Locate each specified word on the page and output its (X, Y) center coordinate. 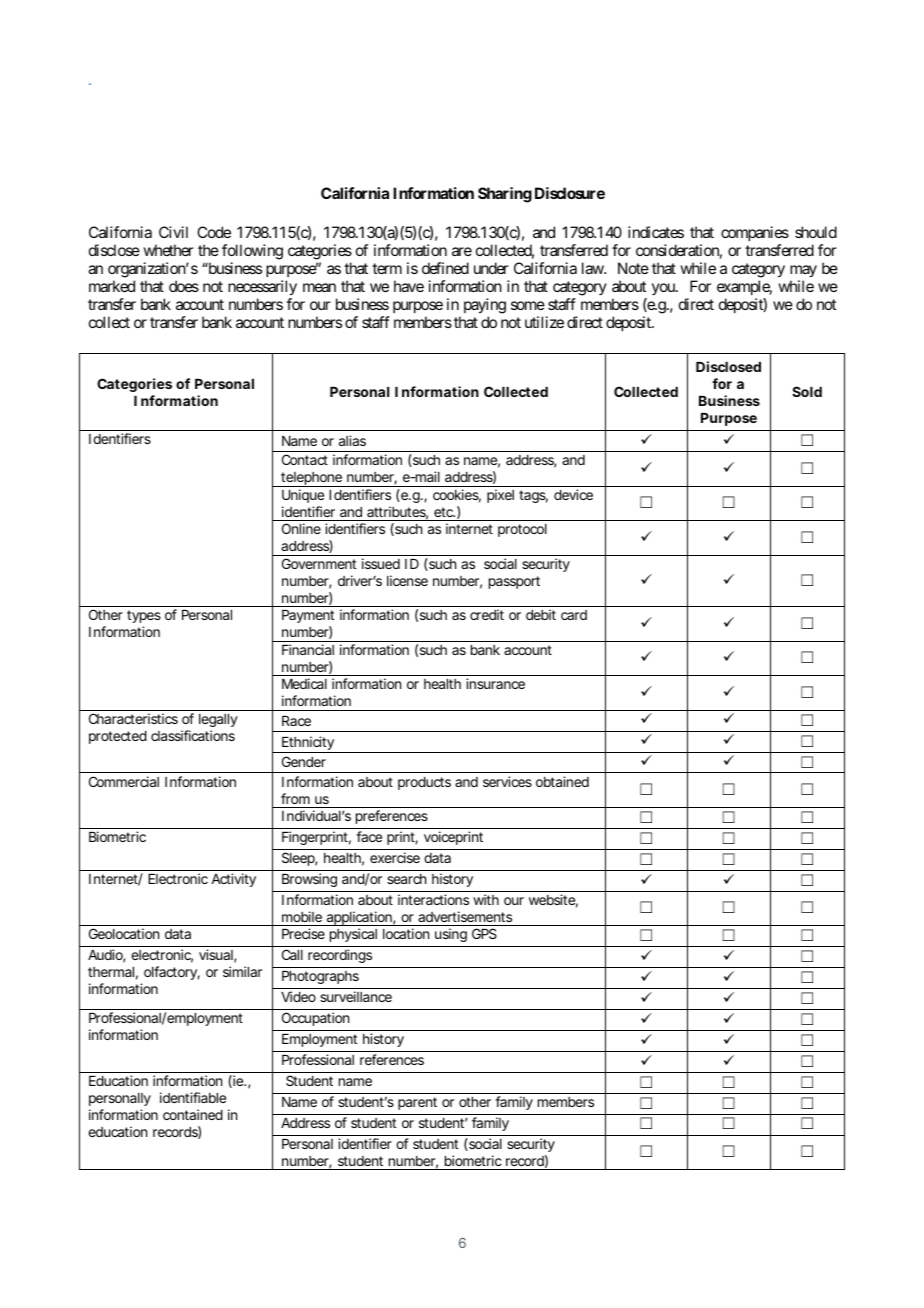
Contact (305, 459)
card (574, 615)
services (507, 781)
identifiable (193, 1097)
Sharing (505, 195)
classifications (193, 735)
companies (755, 235)
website (553, 901)
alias (352, 440)
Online (301, 528)
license (407, 580)
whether (168, 250)
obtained (562, 781)
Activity (233, 880)
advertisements (465, 916)
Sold (807, 391)
